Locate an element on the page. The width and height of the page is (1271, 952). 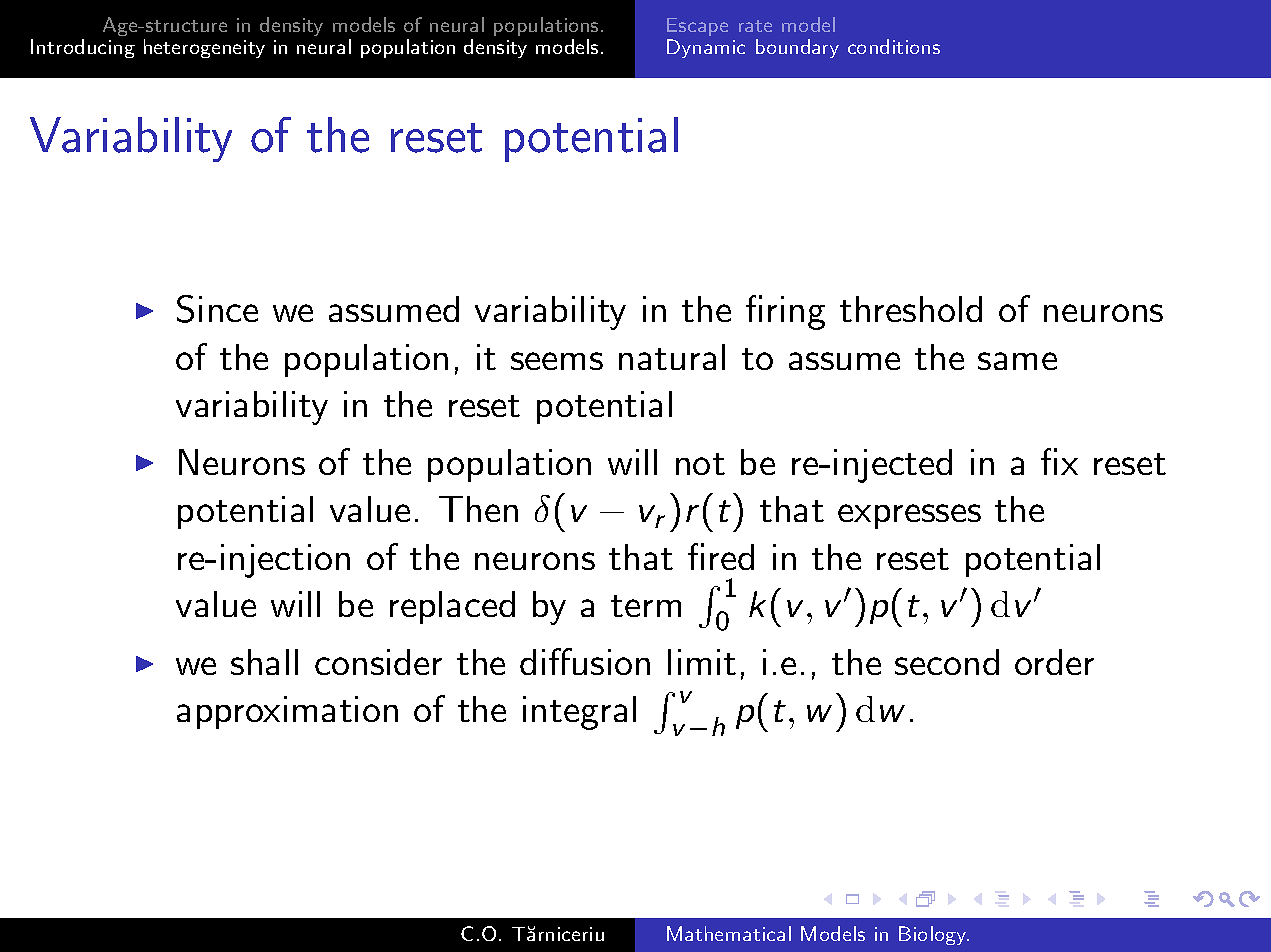
Mathematical is located at coordinates (729, 933).
